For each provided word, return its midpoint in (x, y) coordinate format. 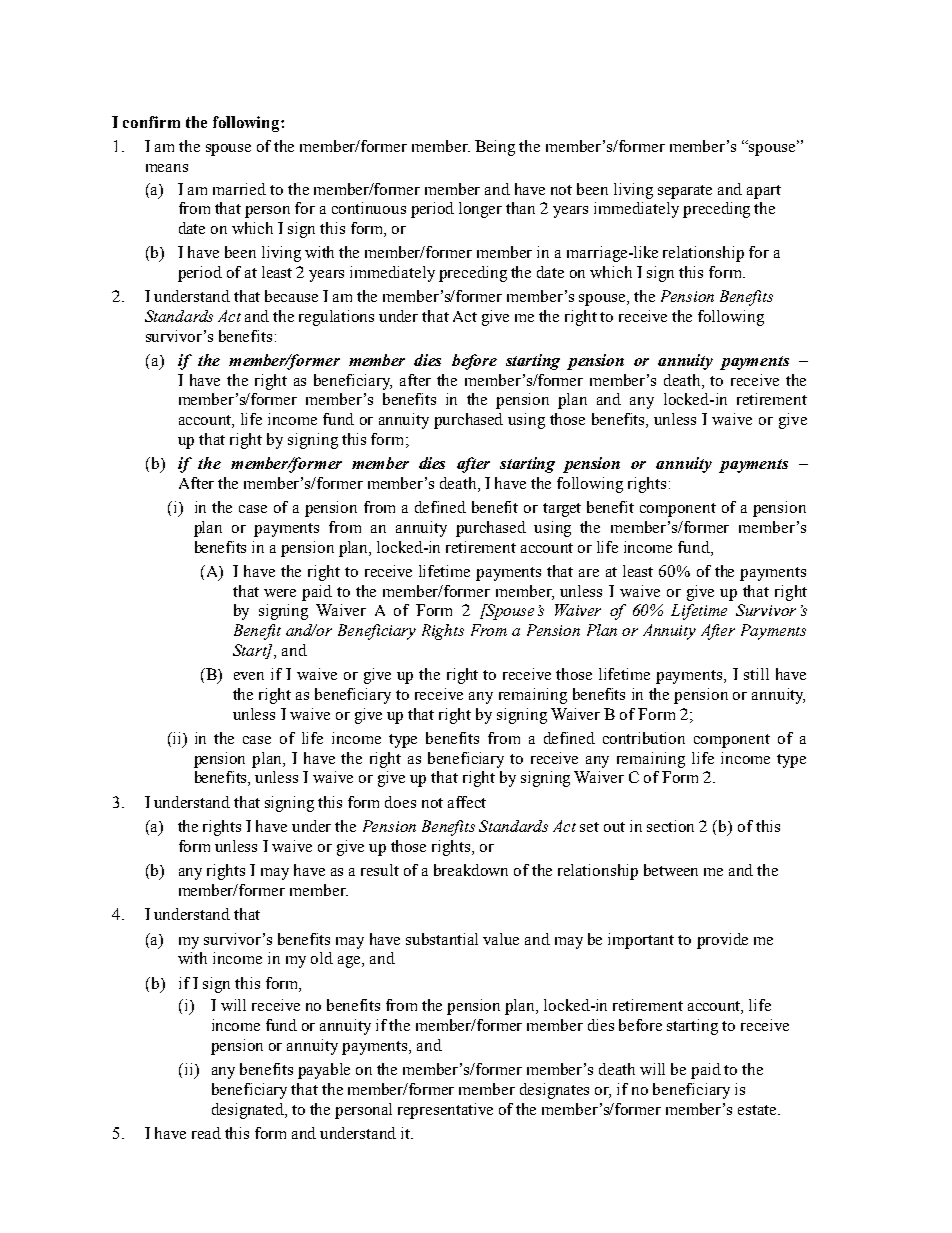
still (756, 674)
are (589, 573)
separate (685, 192)
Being (495, 148)
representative (445, 1111)
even (249, 676)
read (206, 1133)
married (239, 189)
